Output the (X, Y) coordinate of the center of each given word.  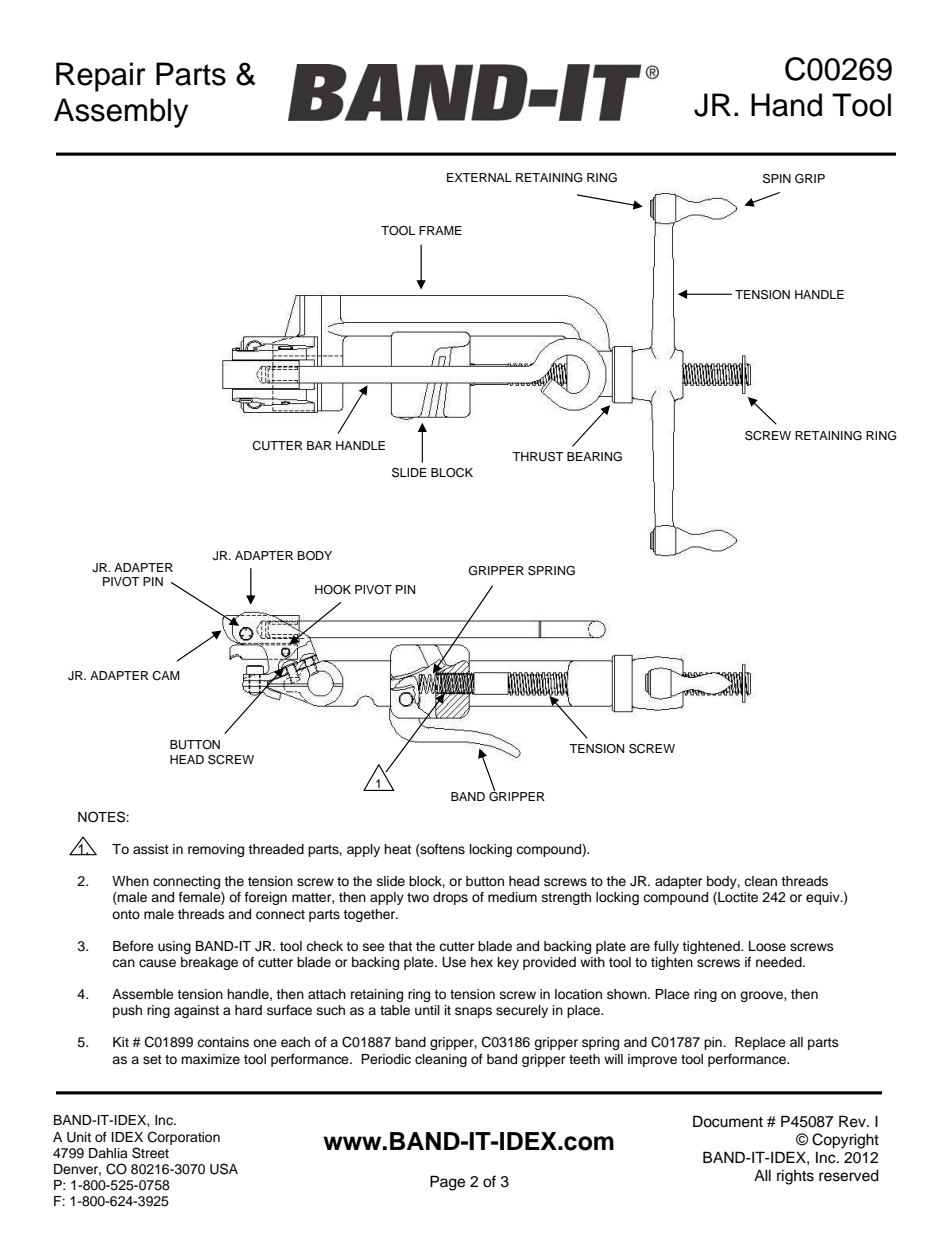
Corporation (184, 1138)
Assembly (121, 113)
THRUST (537, 457)
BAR (319, 445)
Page (447, 1183)
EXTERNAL (479, 177)
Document (728, 1121)
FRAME (440, 230)
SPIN (777, 179)
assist (151, 849)
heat (397, 849)
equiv (824, 898)
